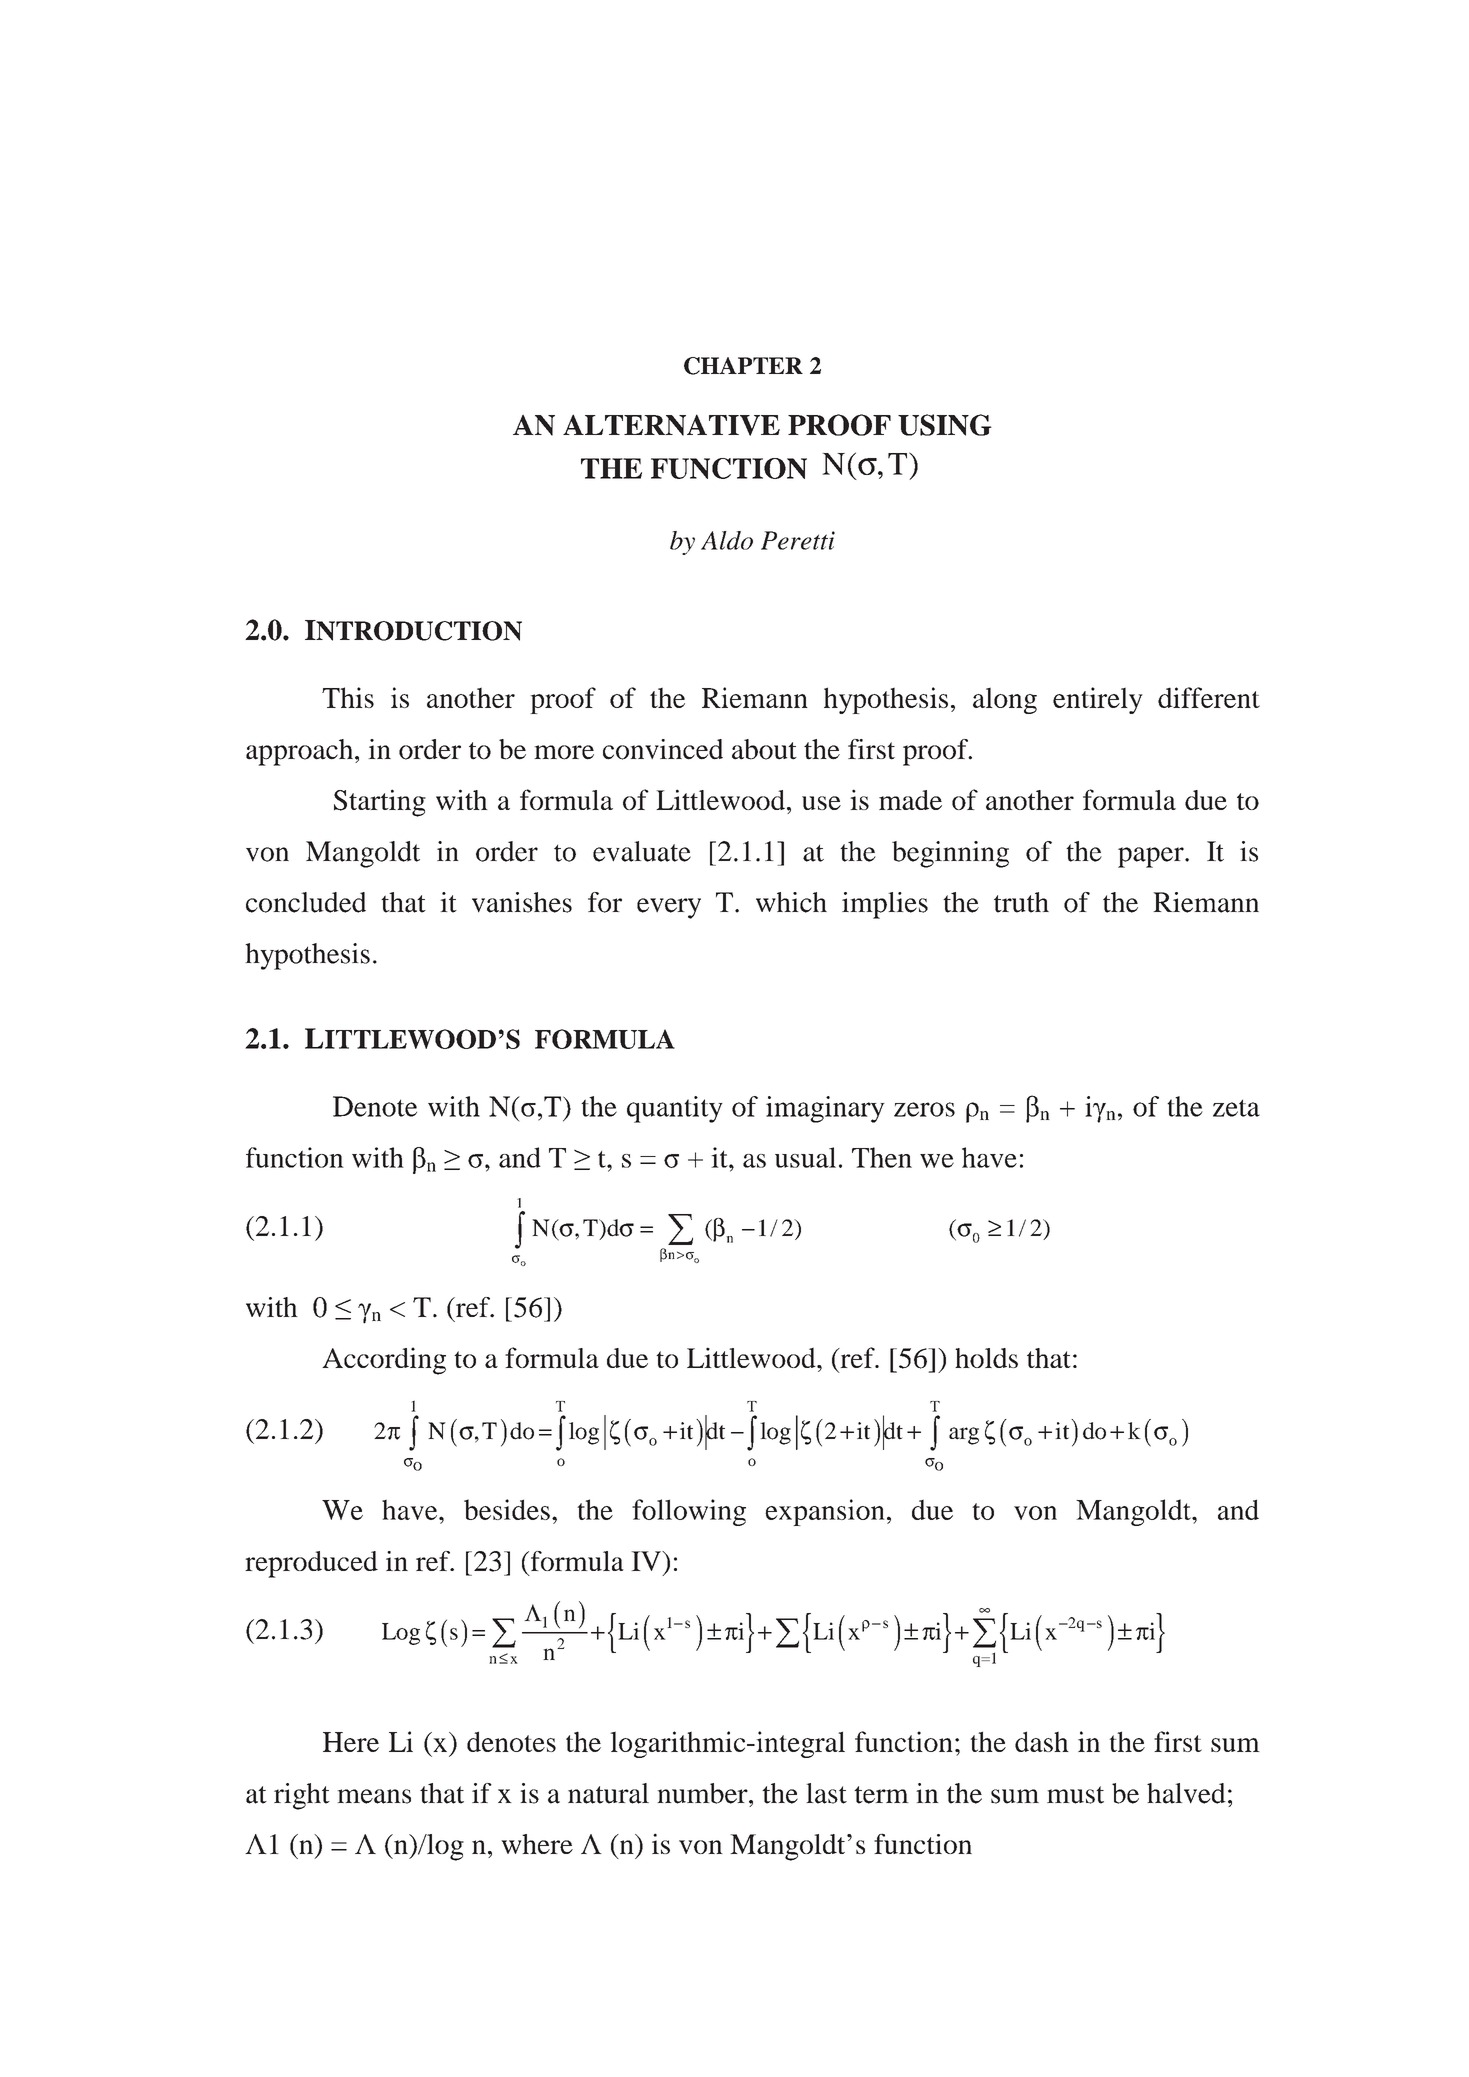 Image resolution: width=1469 pixels, height=2077 pixels. What do you see at coordinates (306, 902) in the screenshot?
I see `concluded` at bounding box center [306, 902].
